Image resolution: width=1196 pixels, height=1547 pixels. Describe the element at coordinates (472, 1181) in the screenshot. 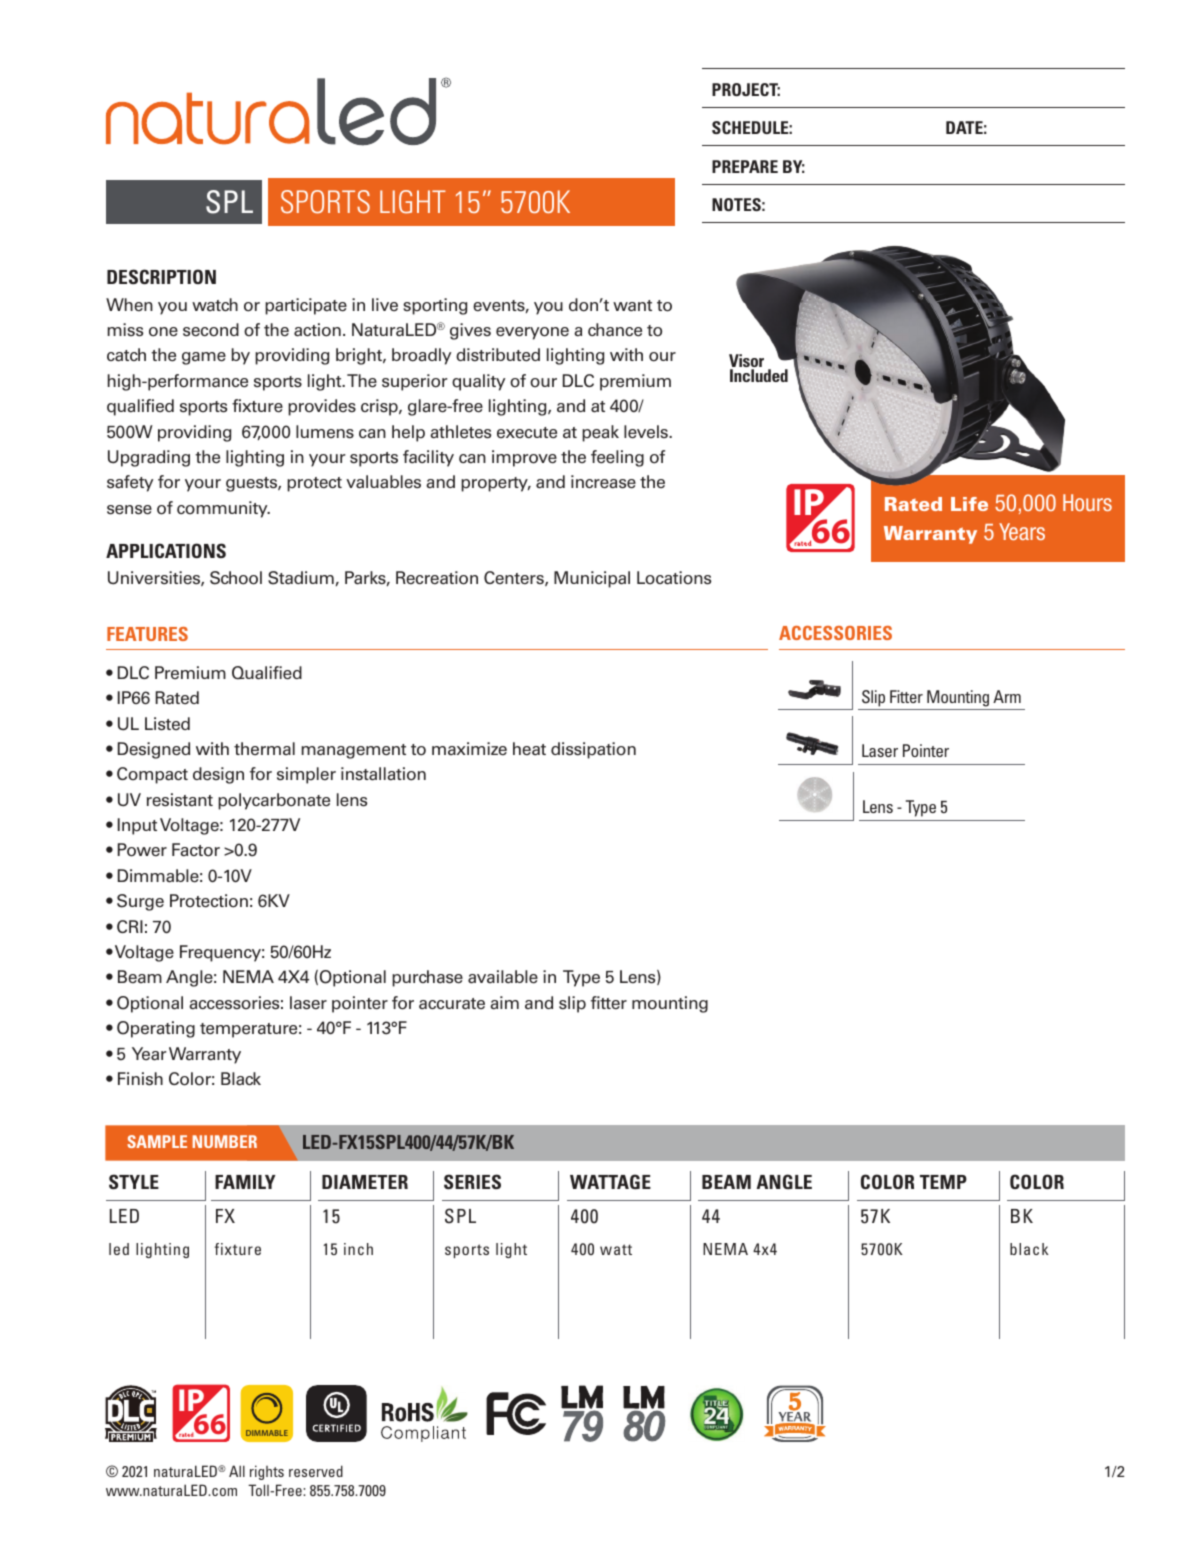

I see `SERIES` at that location.
